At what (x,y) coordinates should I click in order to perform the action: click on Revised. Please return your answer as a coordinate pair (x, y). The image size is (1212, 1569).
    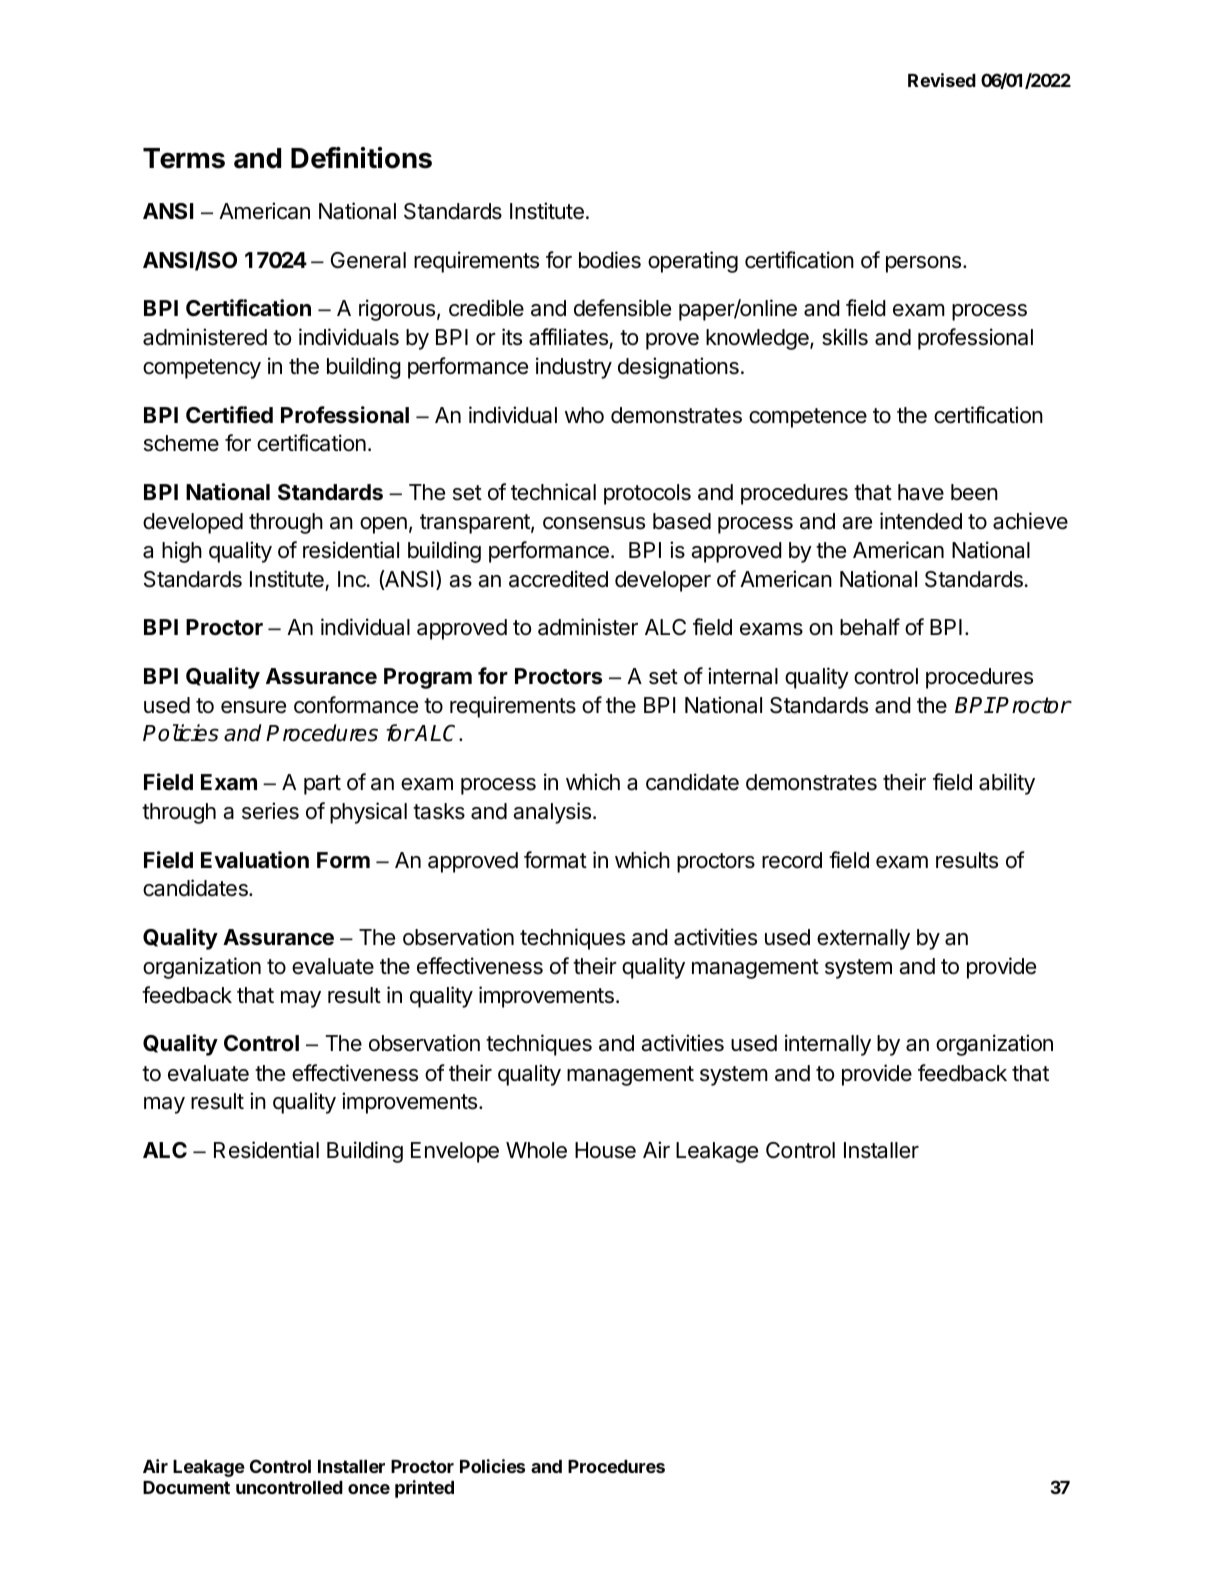
    Looking at the image, I should click on (942, 80).
